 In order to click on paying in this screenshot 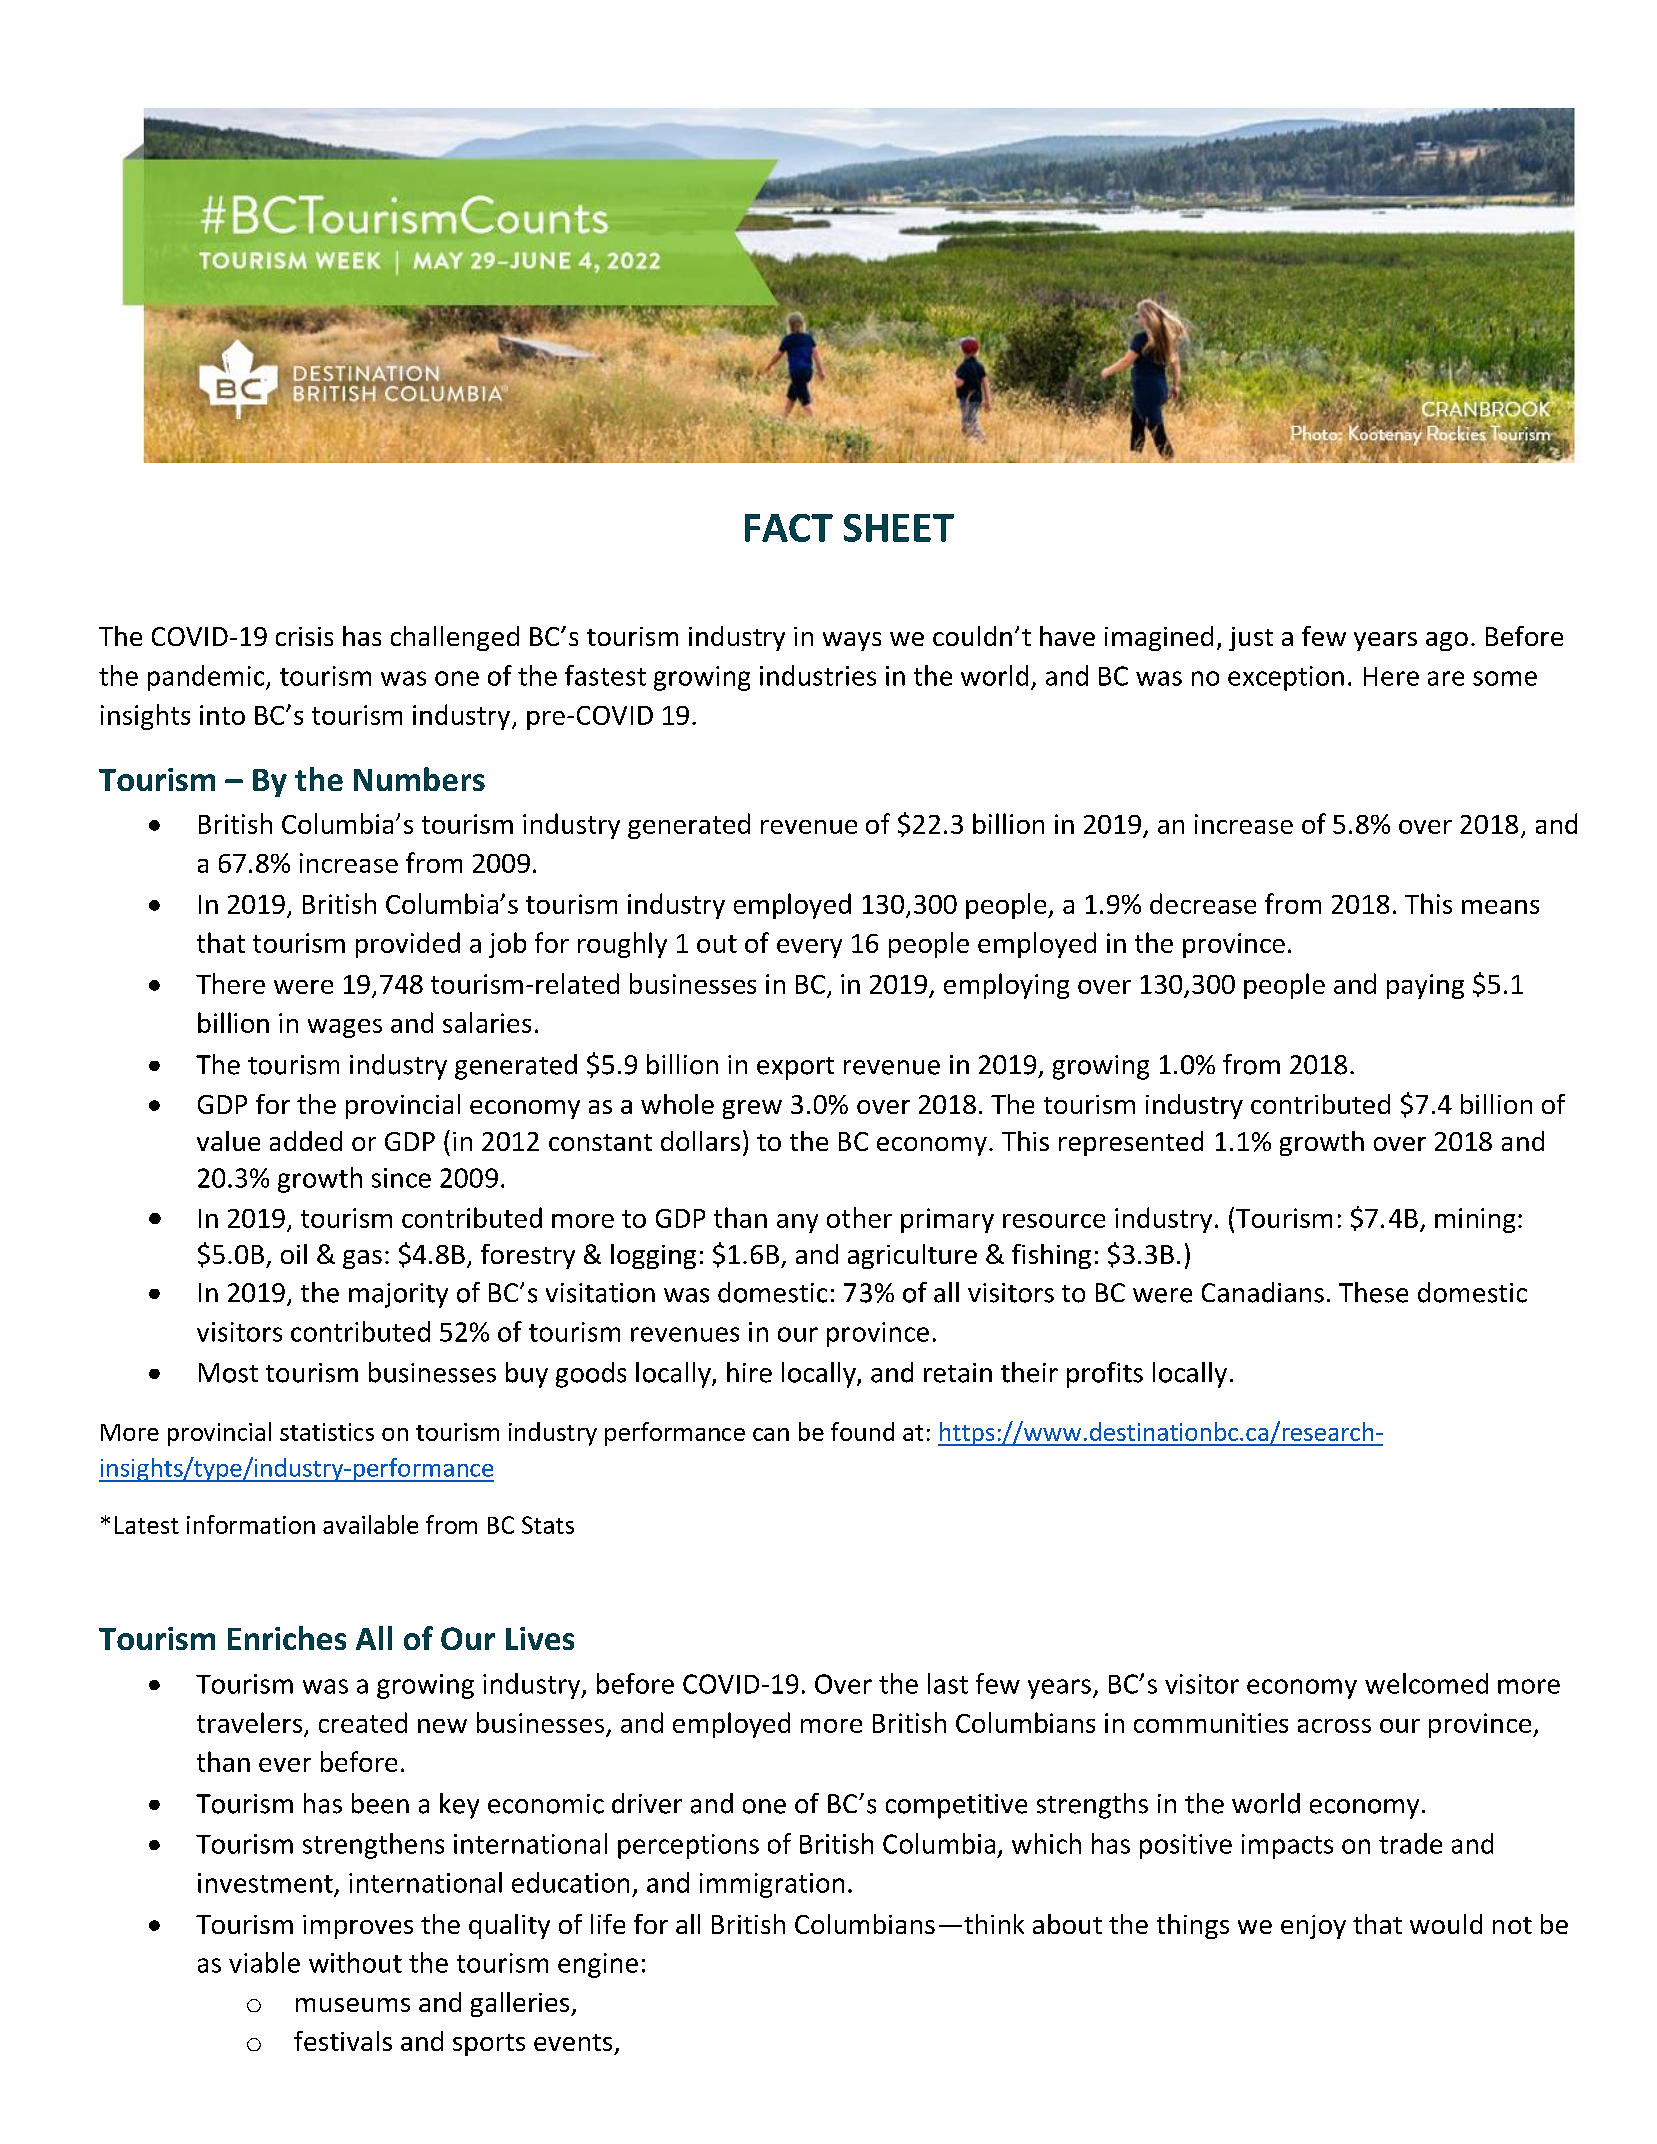, I will do `click(1425, 986)`.
